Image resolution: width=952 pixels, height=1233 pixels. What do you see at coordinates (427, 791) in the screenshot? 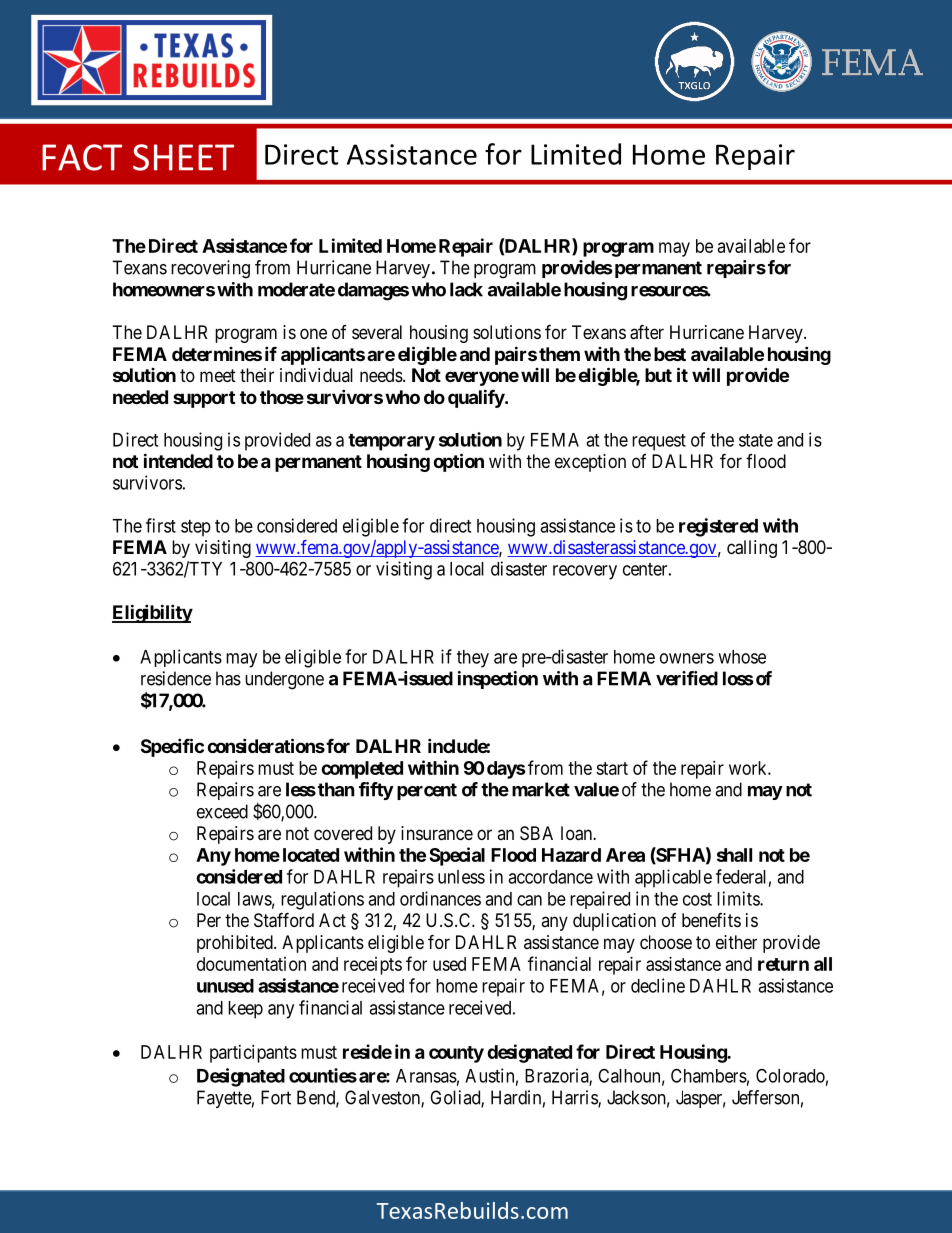
I see `percent` at bounding box center [427, 791].
